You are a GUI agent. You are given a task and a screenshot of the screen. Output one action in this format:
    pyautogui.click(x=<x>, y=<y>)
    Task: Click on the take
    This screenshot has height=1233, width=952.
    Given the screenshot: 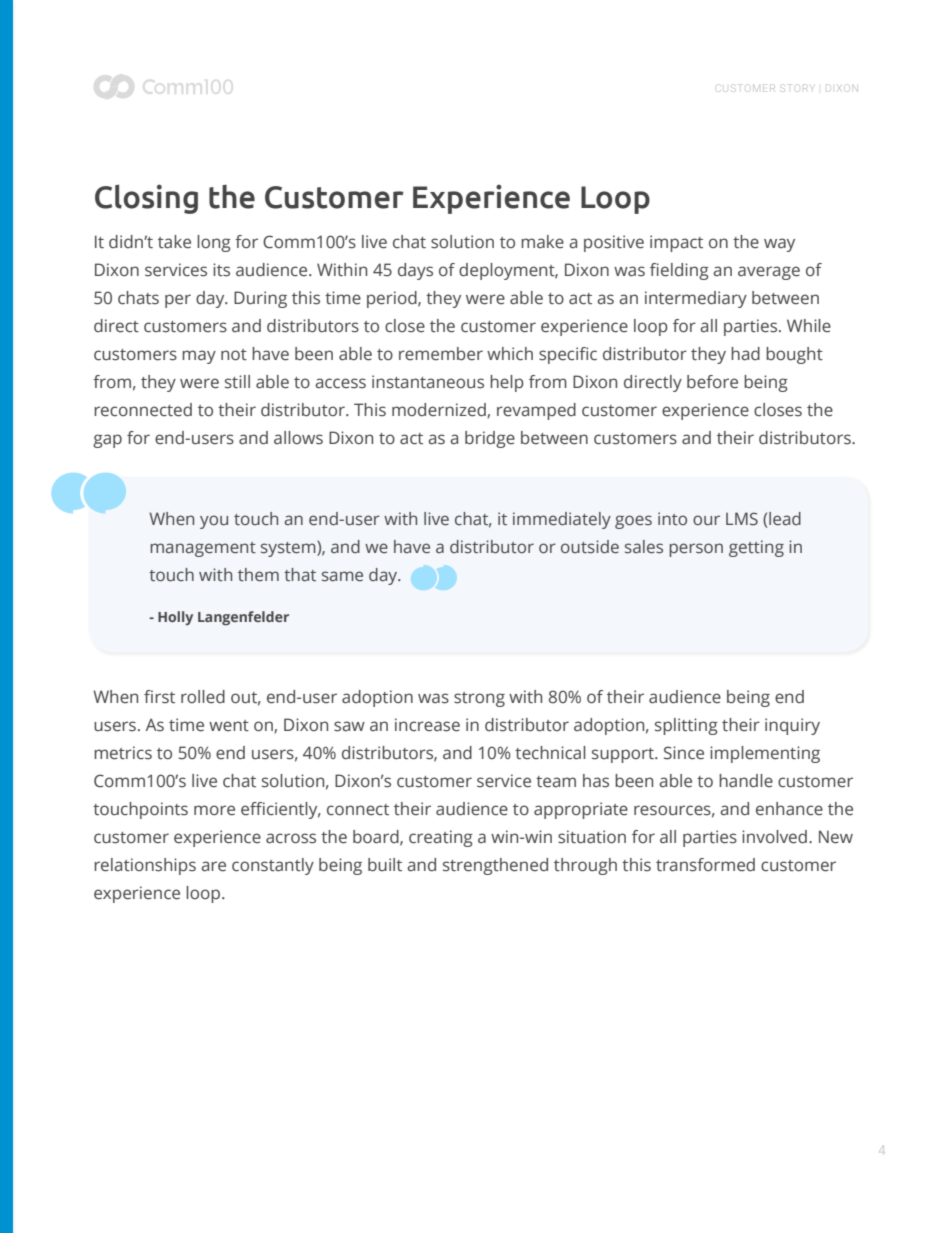 What is the action you would take?
    pyautogui.click(x=174, y=242)
